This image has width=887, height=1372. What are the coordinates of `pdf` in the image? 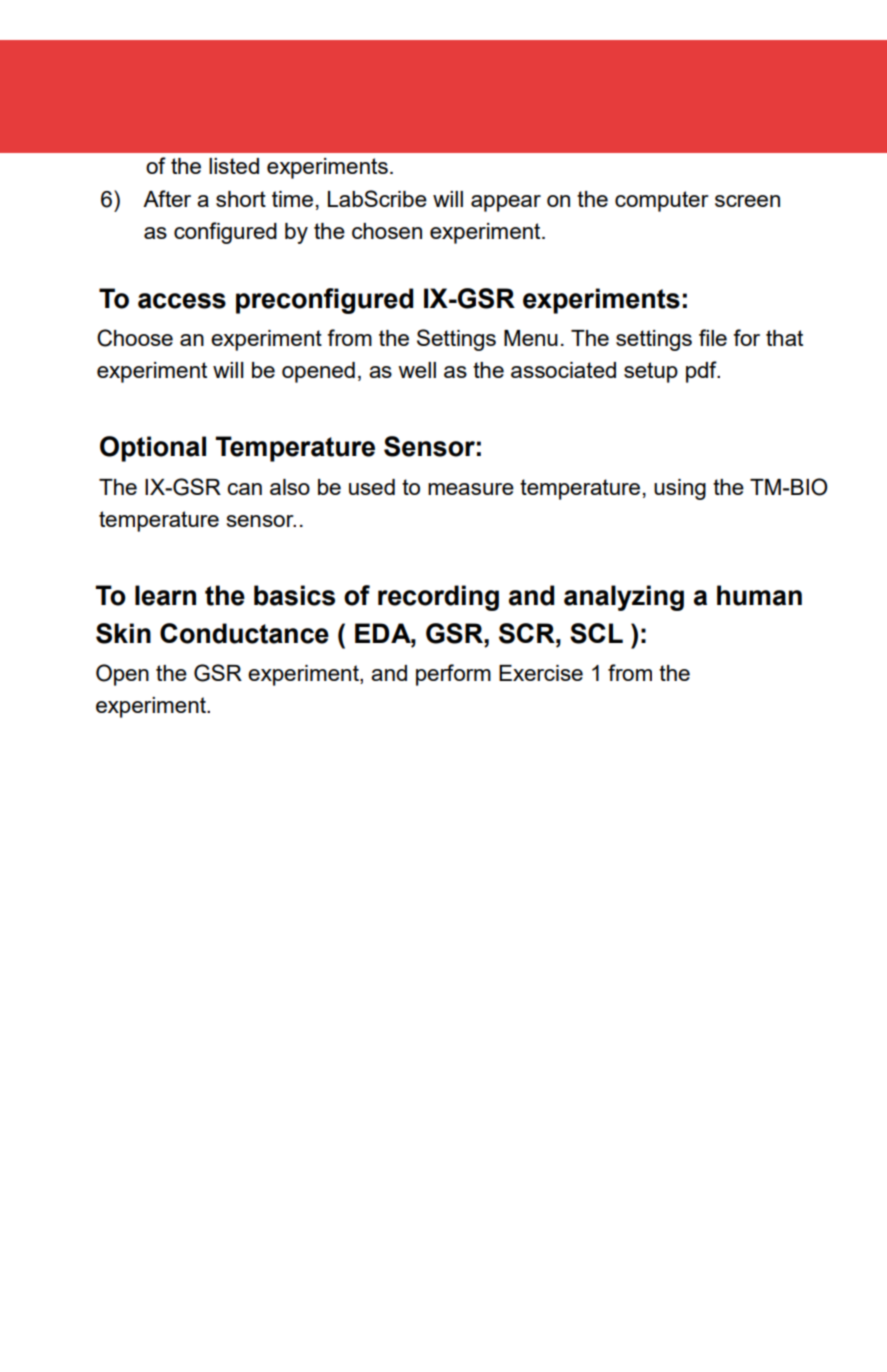 It's located at (702, 372).
